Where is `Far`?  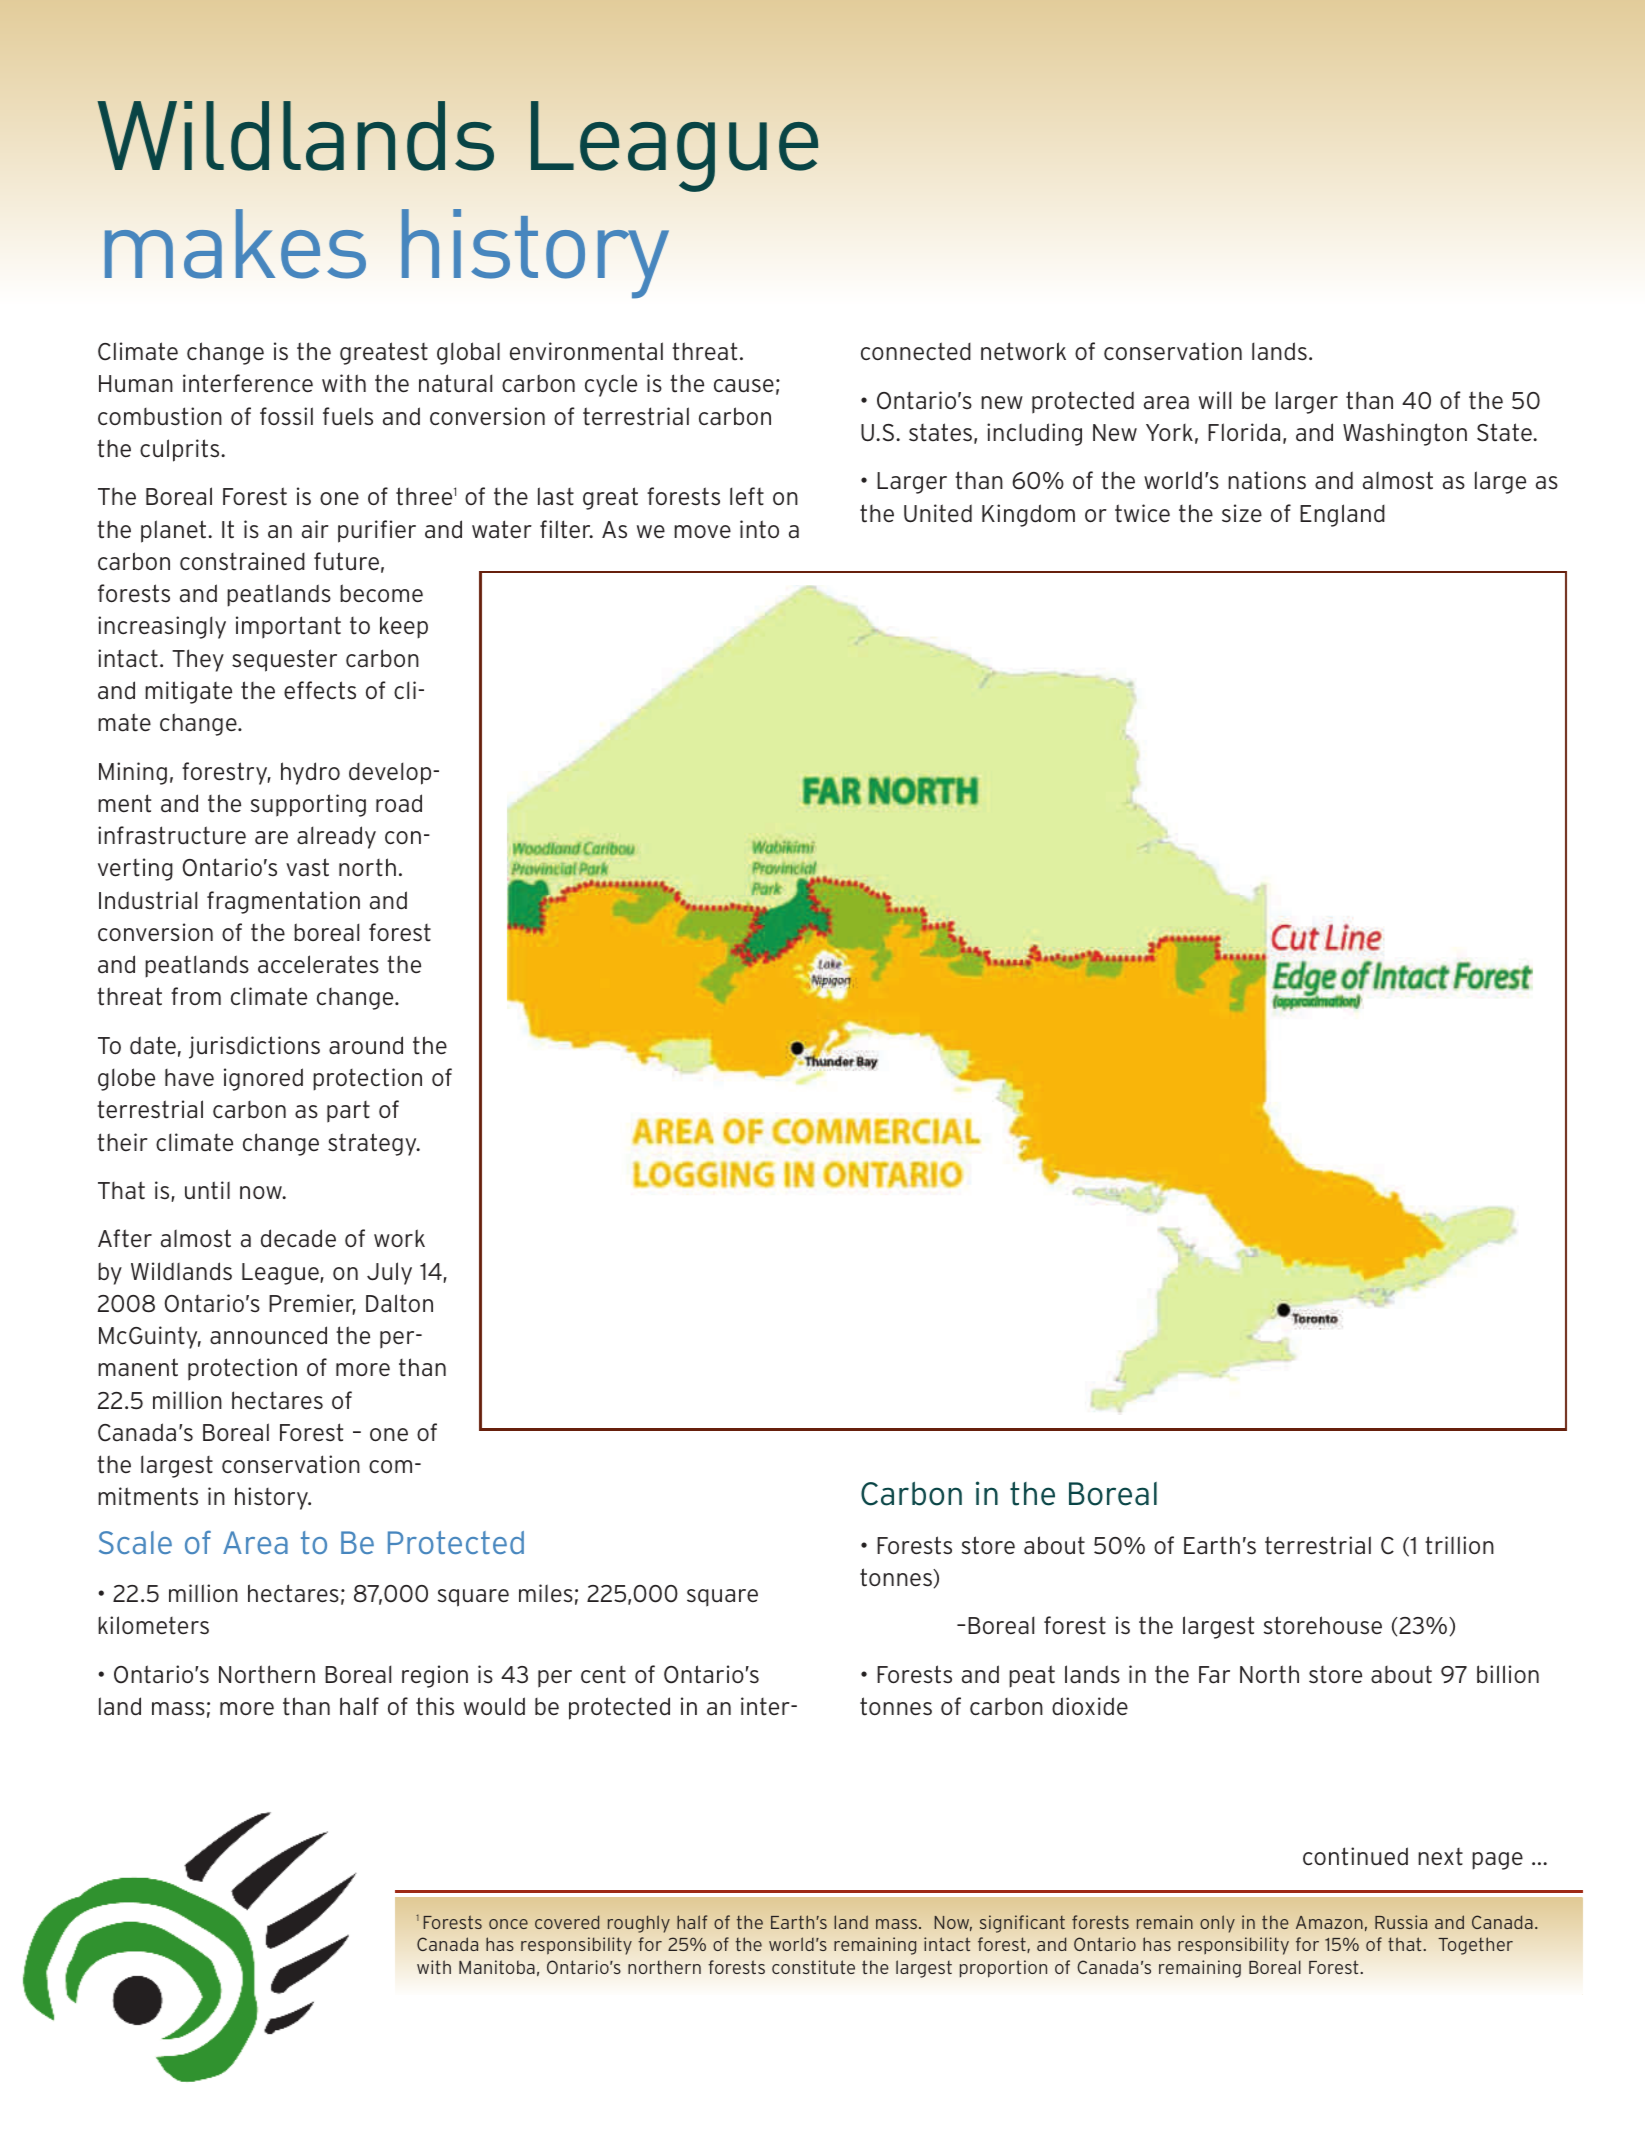 Far is located at coordinates (1214, 1675).
